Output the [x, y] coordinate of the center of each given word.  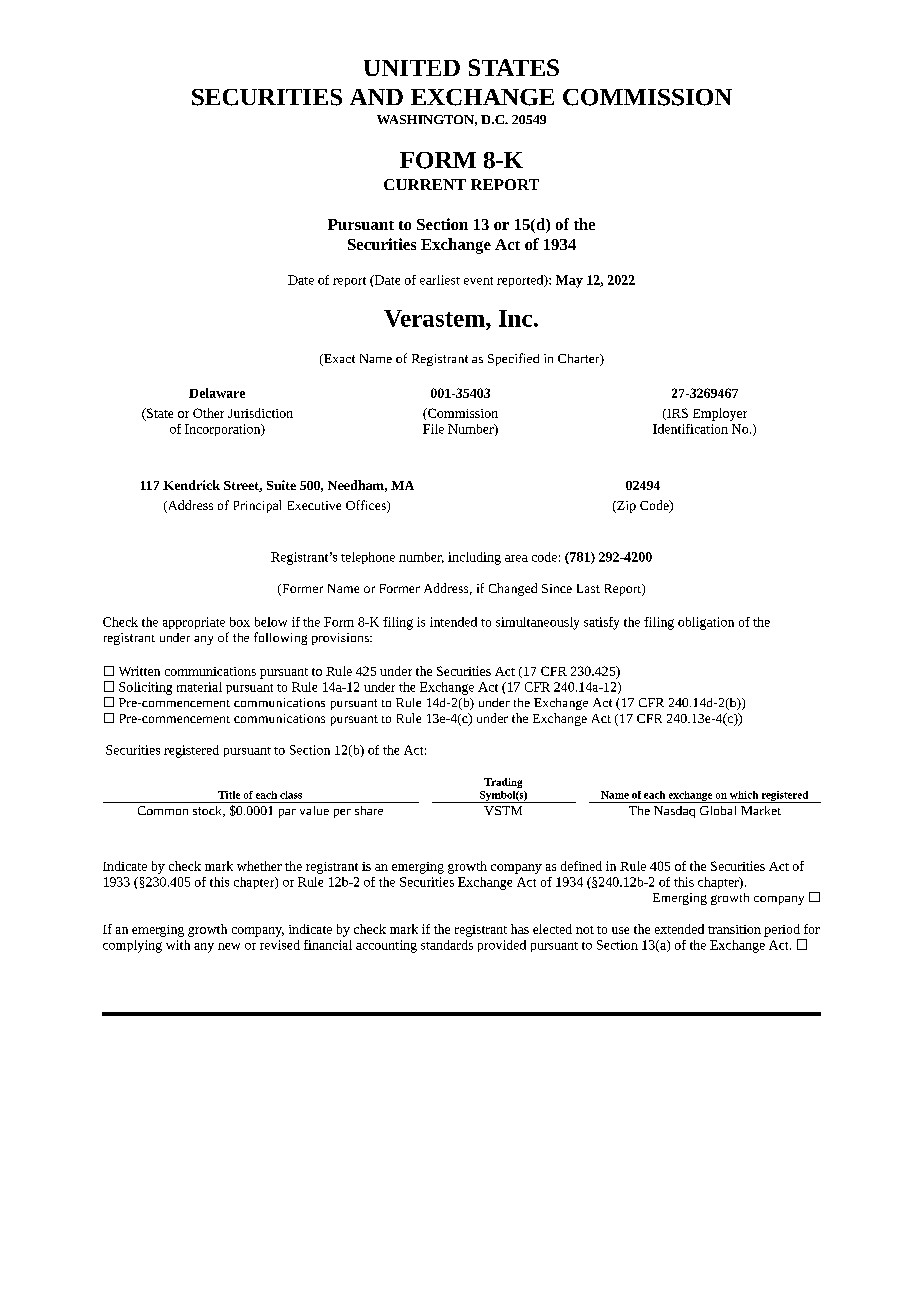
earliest [440, 280]
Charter [580, 360]
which [744, 795]
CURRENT [425, 184]
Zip [625, 507]
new [229, 946]
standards [447, 945]
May [569, 281]
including [474, 558]
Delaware [217, 393]
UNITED [412, 68]
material [199, 687]
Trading [503, 783]
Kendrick [191, 485]
